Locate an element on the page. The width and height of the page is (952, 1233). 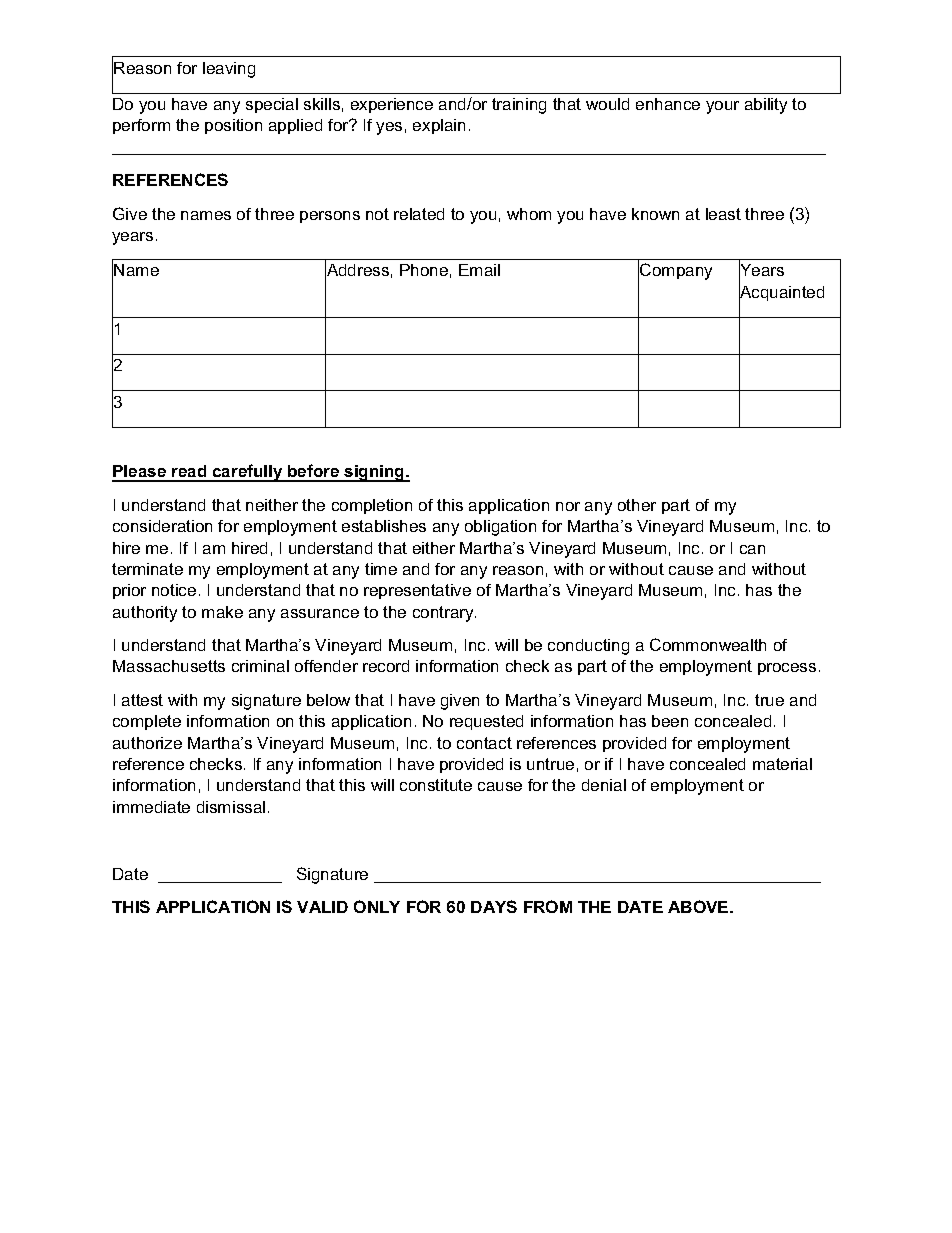
your is located at coordinates (722, 107).
